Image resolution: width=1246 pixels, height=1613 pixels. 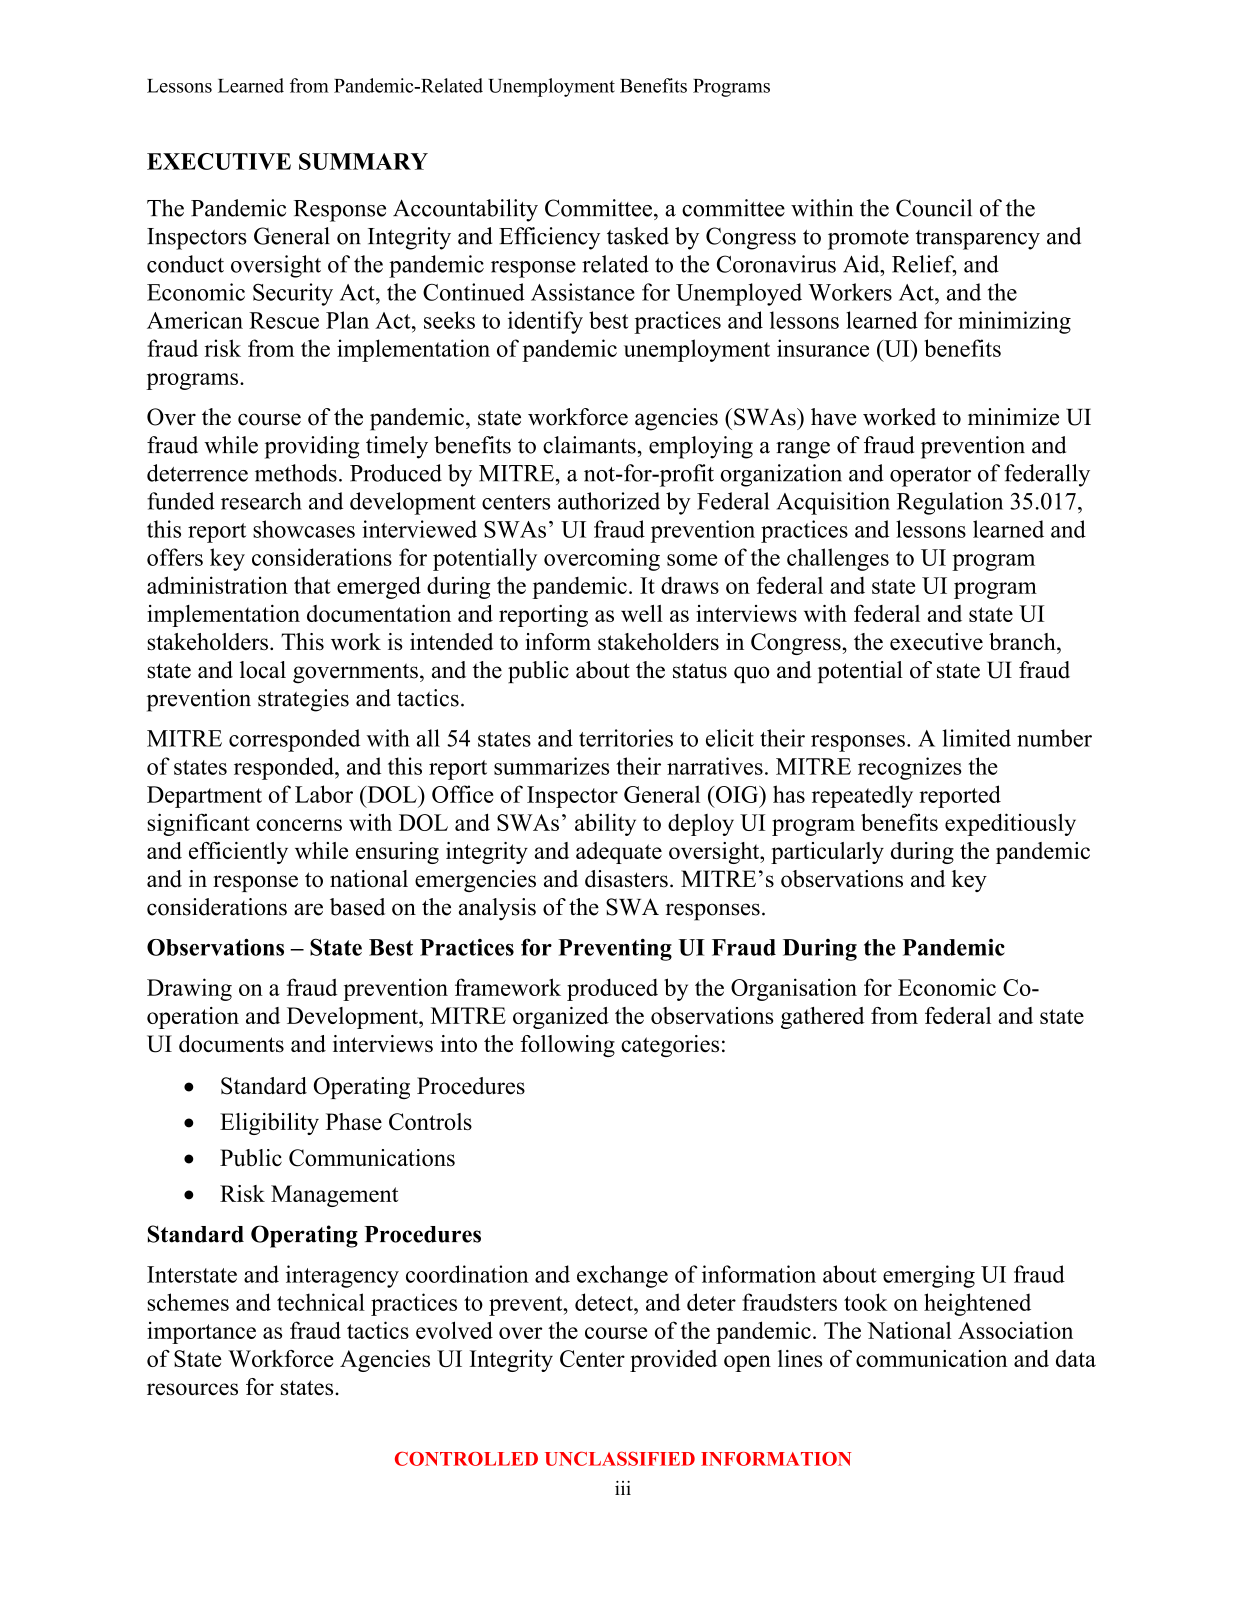 I want to click on well, so click(x=642, y=613).
